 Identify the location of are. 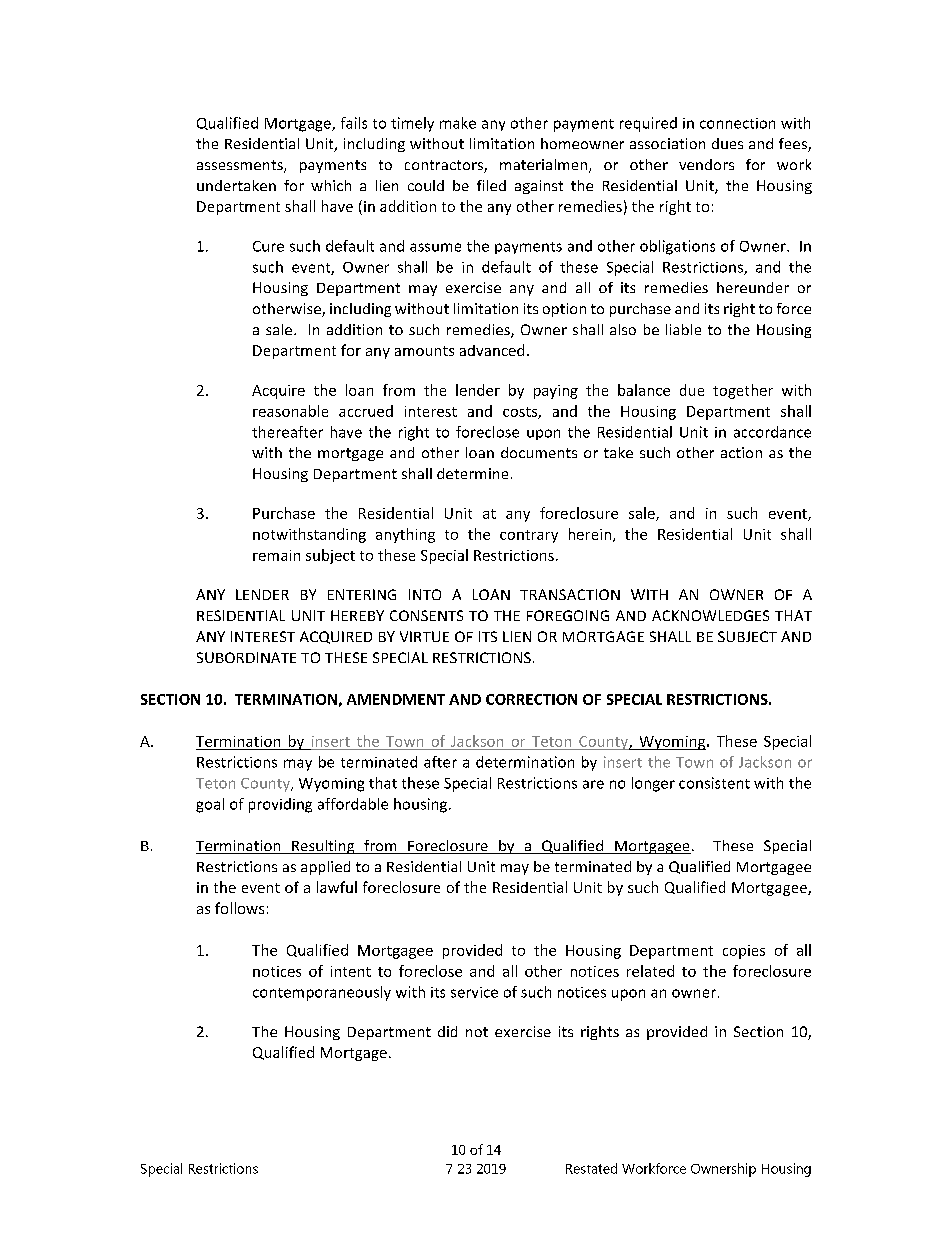
(593, 784).
